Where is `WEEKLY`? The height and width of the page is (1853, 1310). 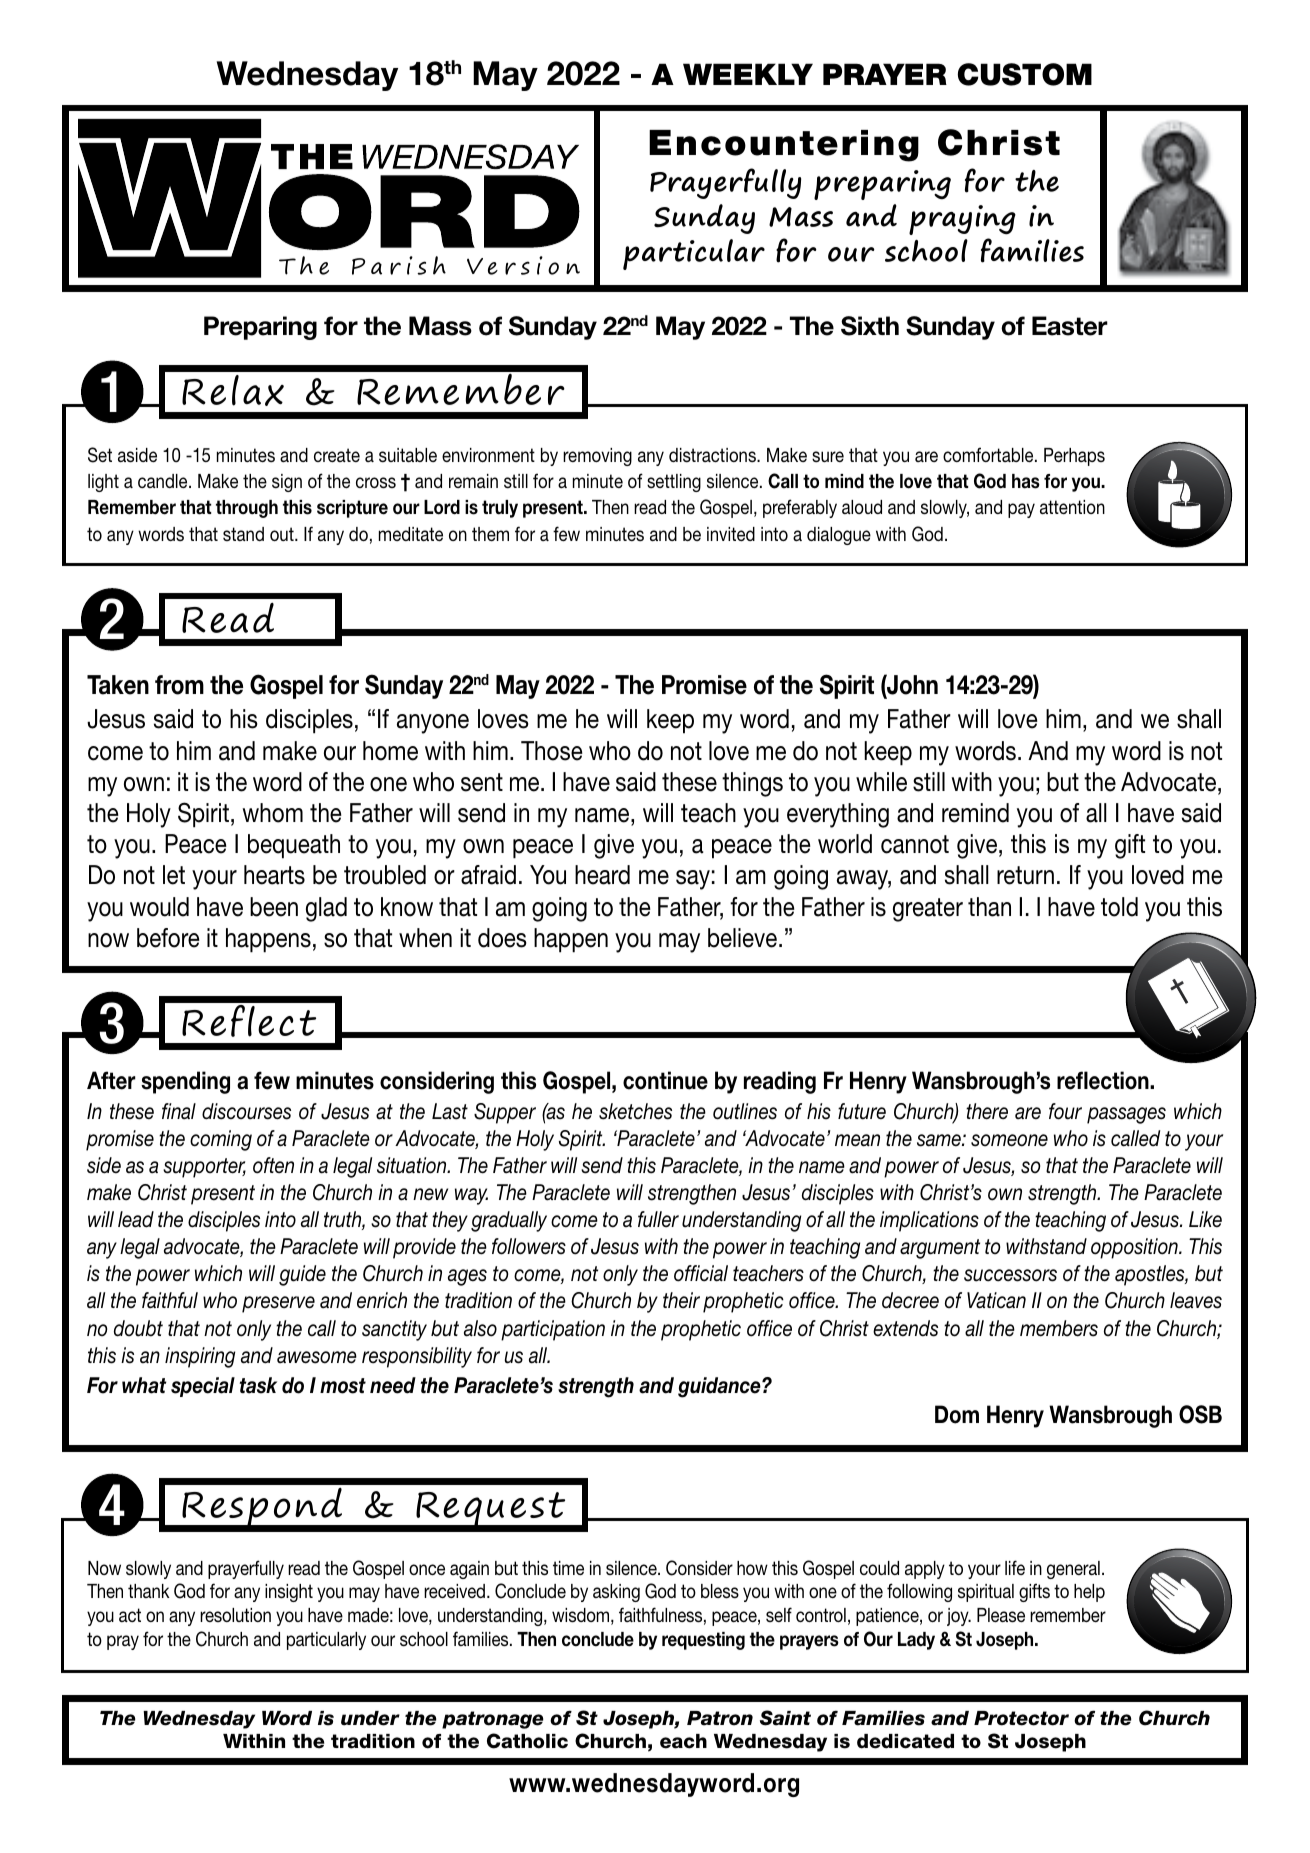
WEEKLY is located at coordinates (748, 74).
